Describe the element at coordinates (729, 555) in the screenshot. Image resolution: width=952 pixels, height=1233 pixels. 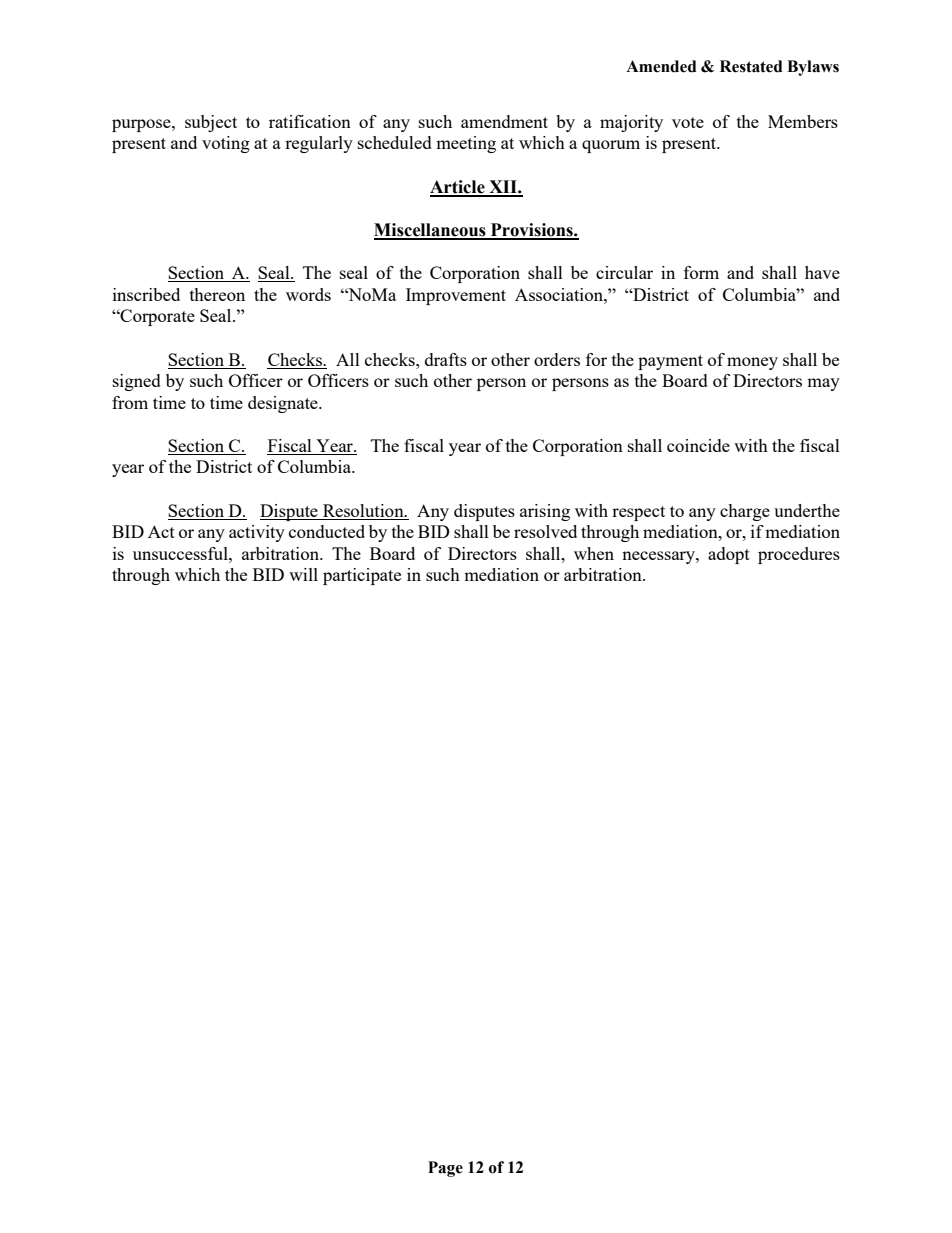
I see `adopt` at that location.
